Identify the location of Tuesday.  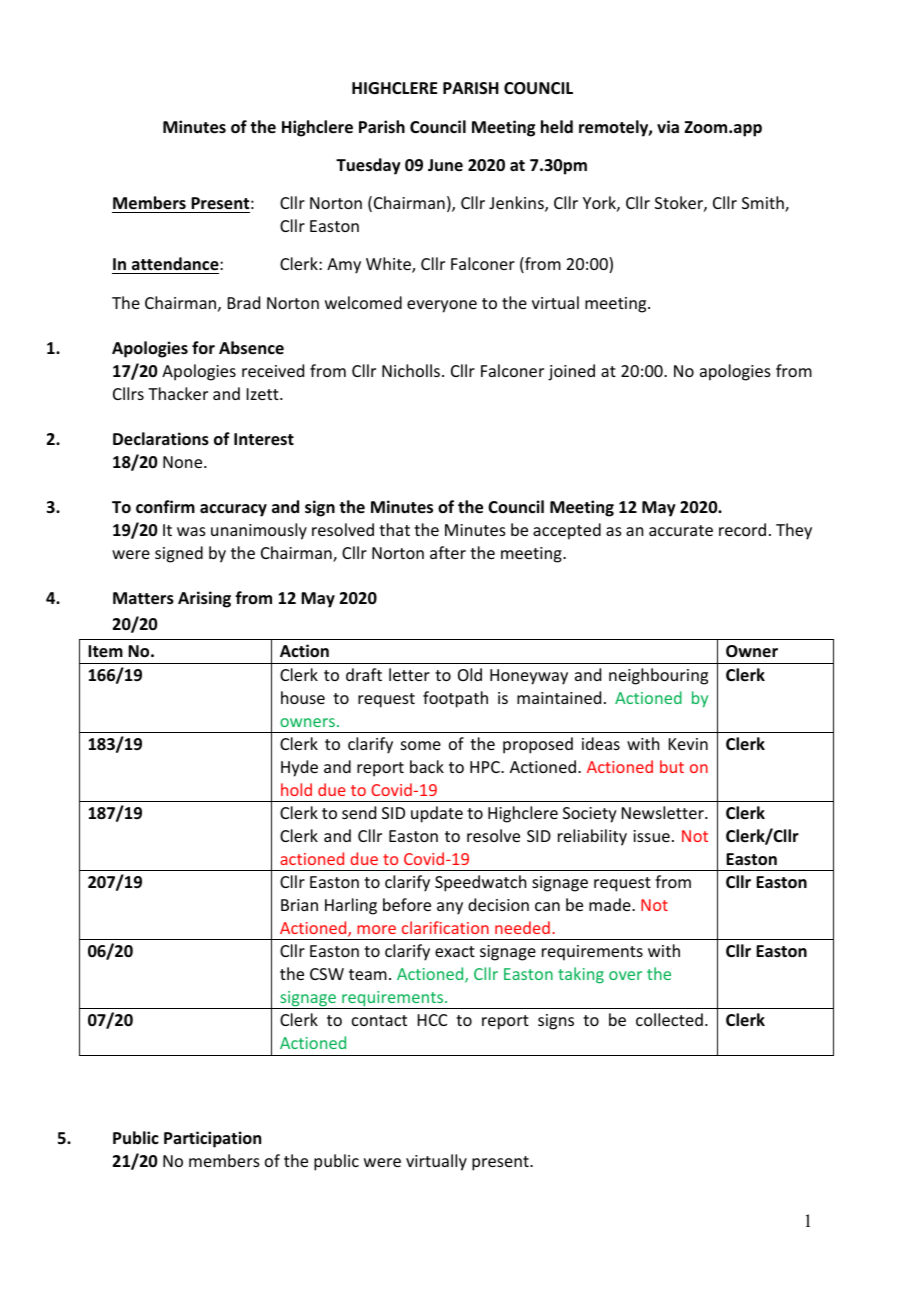
(368, 166).
